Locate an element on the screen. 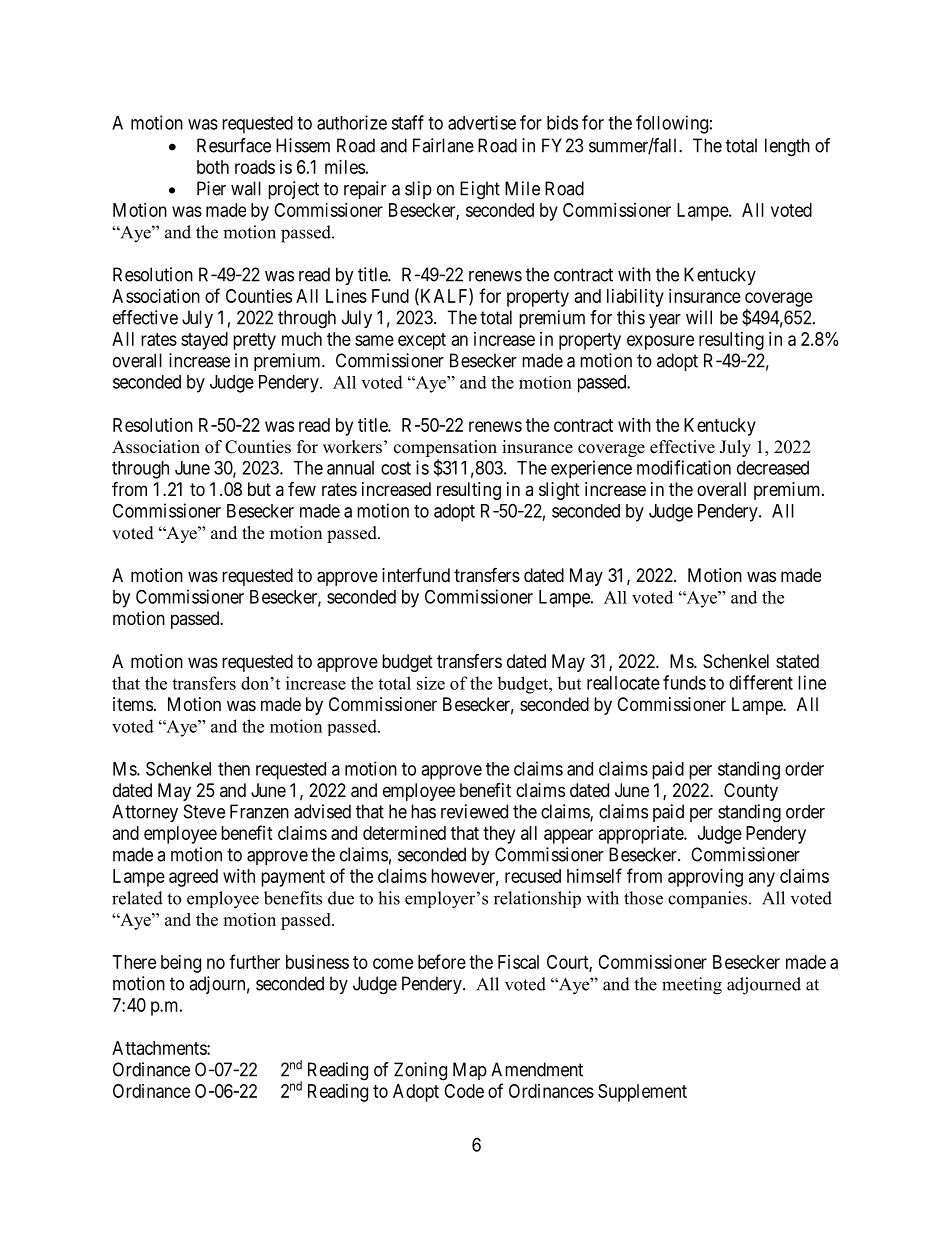 This screenshot has width=952, height=1233. advertise is located at coordinates (482, 122).
